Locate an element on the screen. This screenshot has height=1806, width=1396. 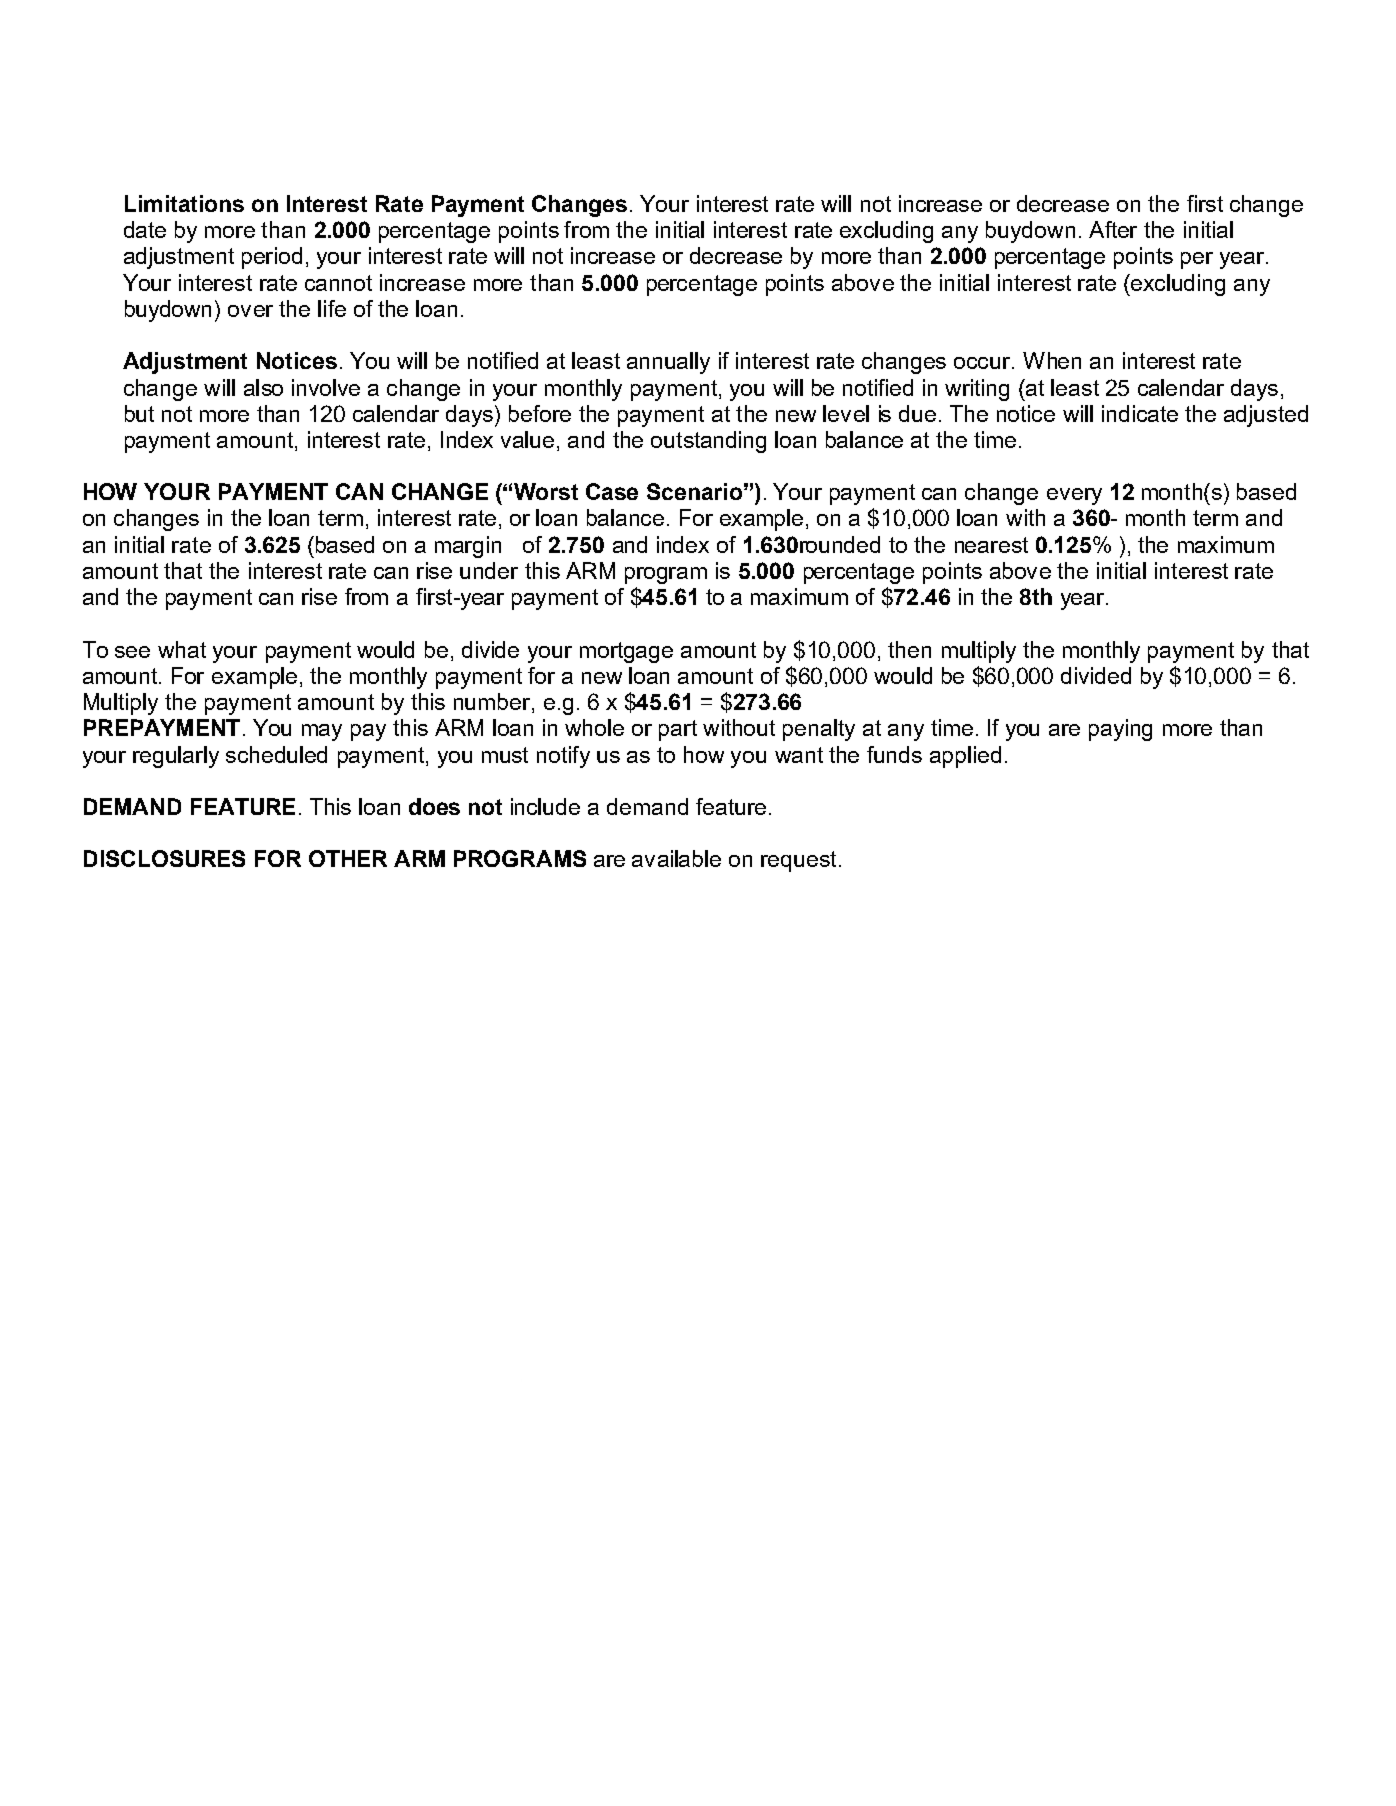
OTHER is located at coordinates (348, 858).
